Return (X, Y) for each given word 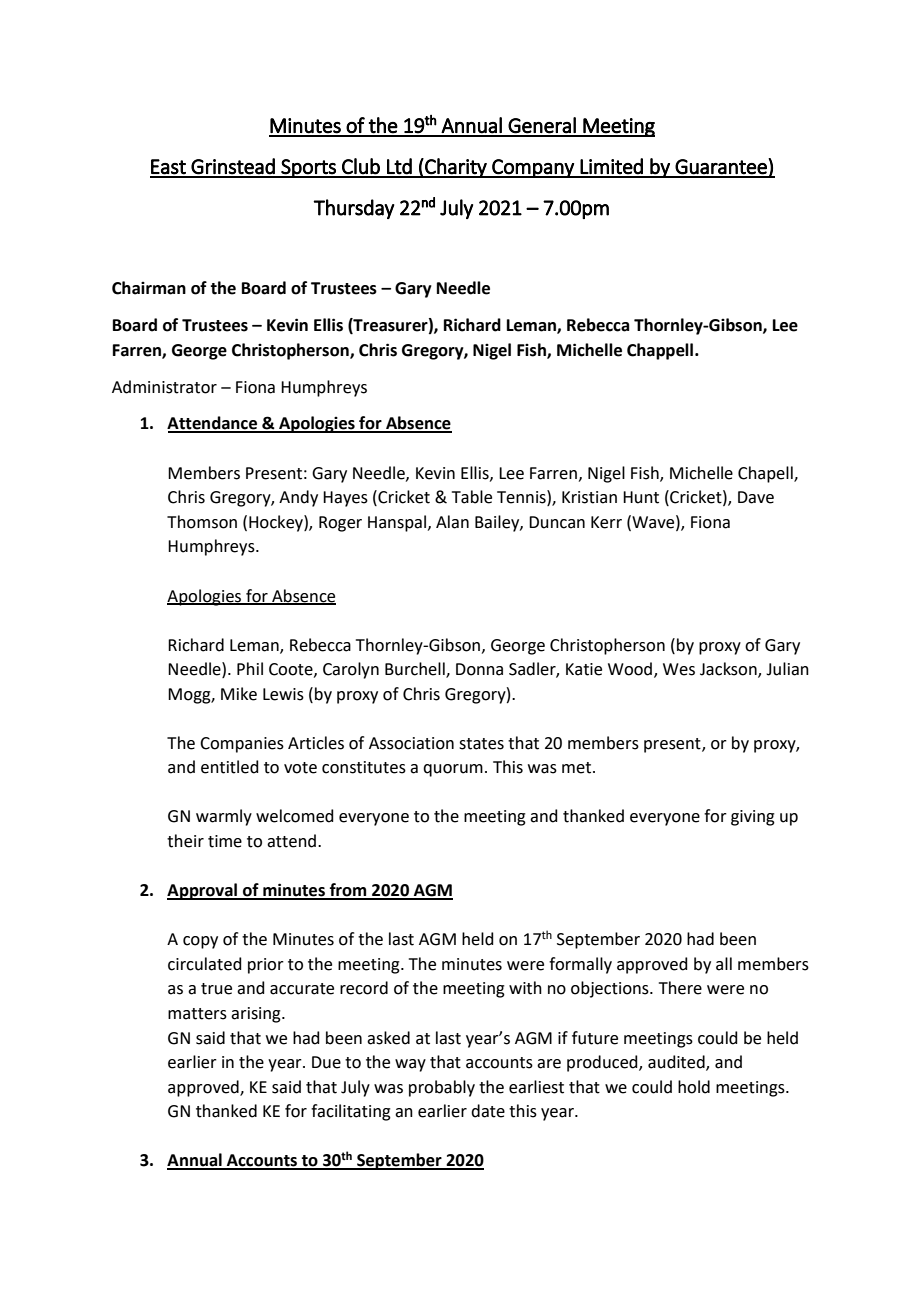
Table (472, 497)
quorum (453, 770)
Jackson (729, 670)
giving (753, 818)
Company (533, 168)
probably (442, 1088)
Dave (756, 497)
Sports (308, 168)
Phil (250, 668)
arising (257, 1015)
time (225, 841)
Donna (479, 669)
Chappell (661, 351)
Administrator (164, 387)
